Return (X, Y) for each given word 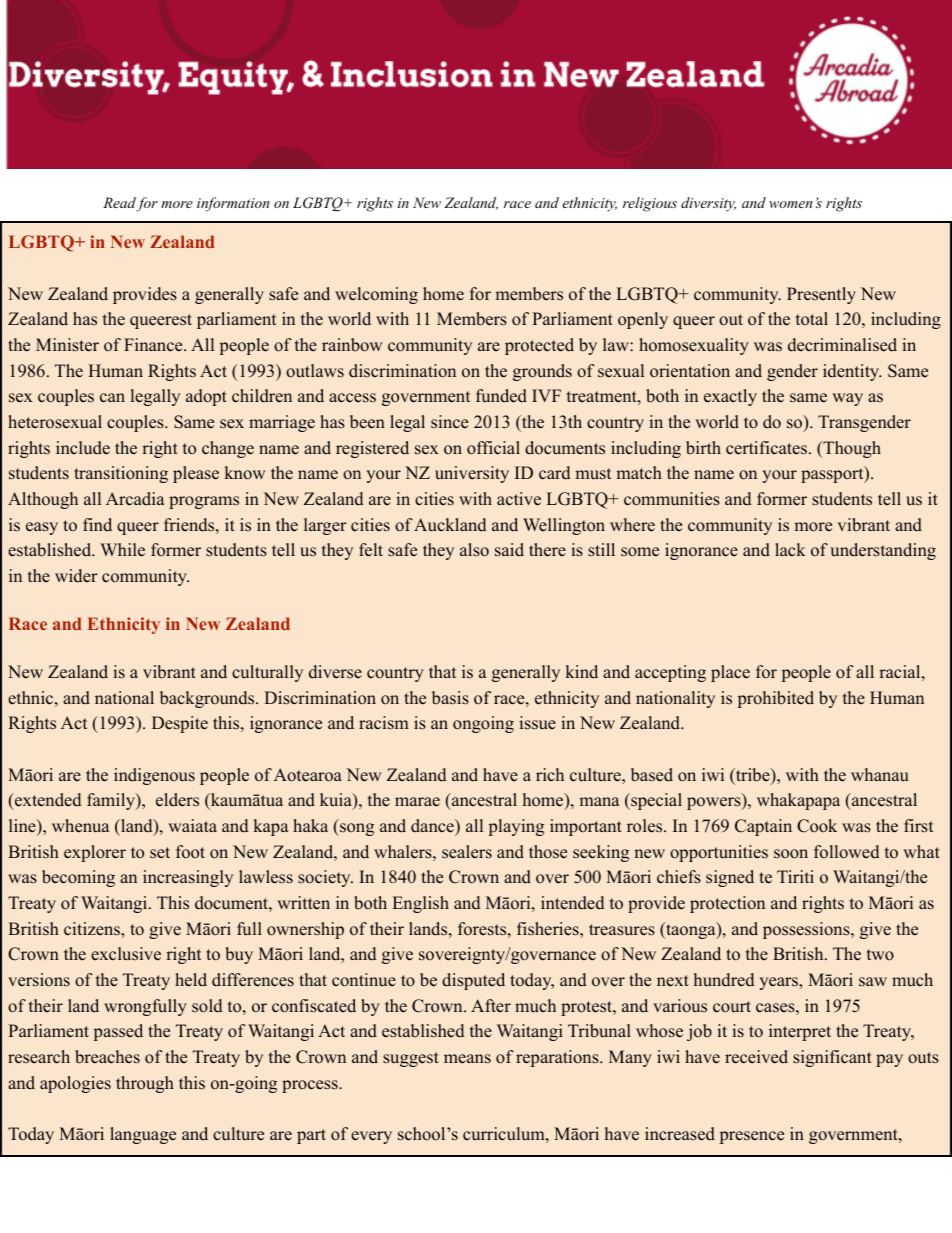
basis (450, 698)
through (145, 1084)
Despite (180, 724)
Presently (821, 295)
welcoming (376, 295)
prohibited (776, 699)
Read (120, 204)
